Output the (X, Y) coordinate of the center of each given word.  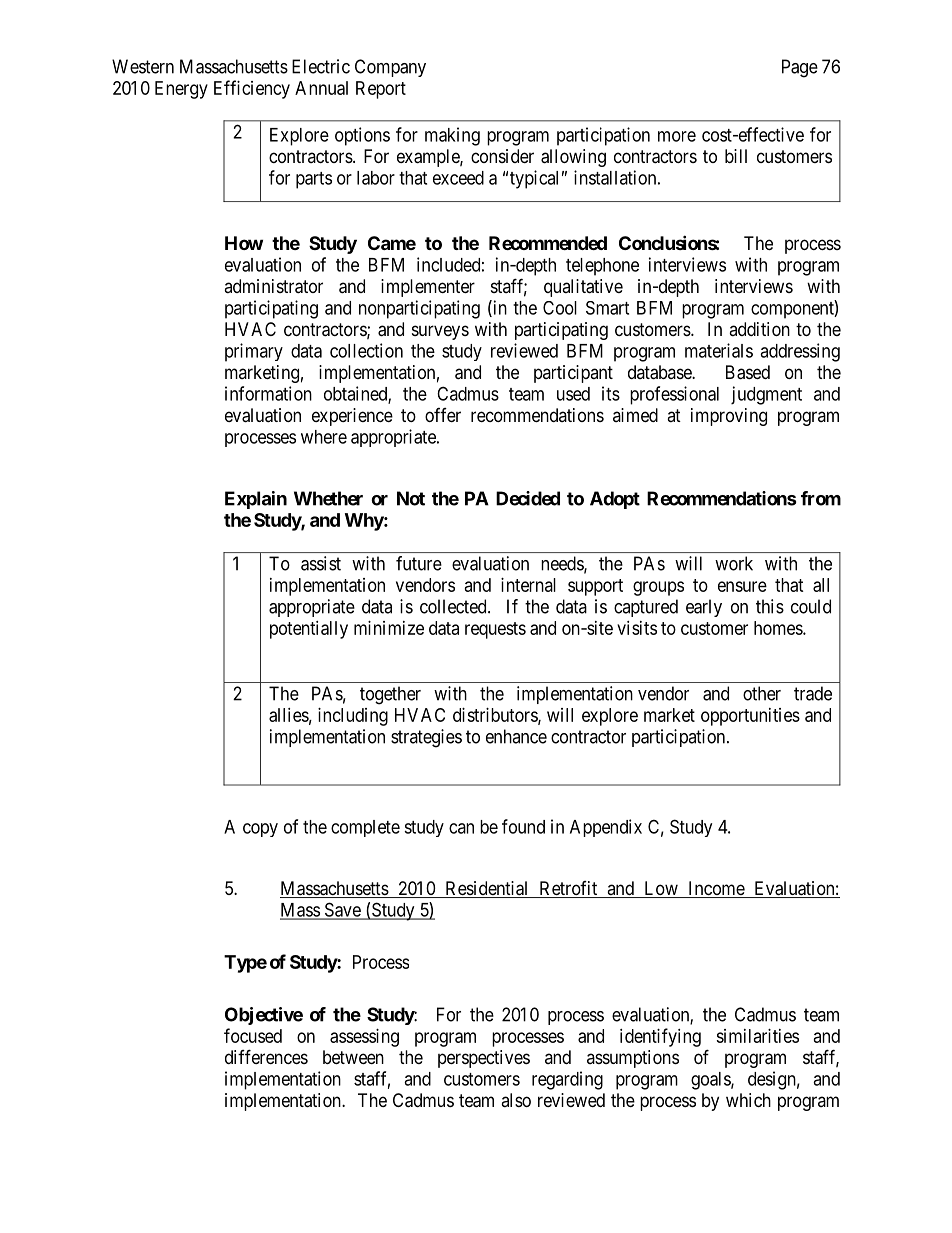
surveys (440, 332)
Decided (528, 498)
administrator (273, 286)
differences (266, 1056)
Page (800, 68)
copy (260, 830)
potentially (309, 630)
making (452, 136)
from (821, 498)
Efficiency (252, 89)
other (762, 693)
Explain (256, 500)
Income (716, 889)
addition (759, 329)
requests (495, 630)
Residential (487, 889)
